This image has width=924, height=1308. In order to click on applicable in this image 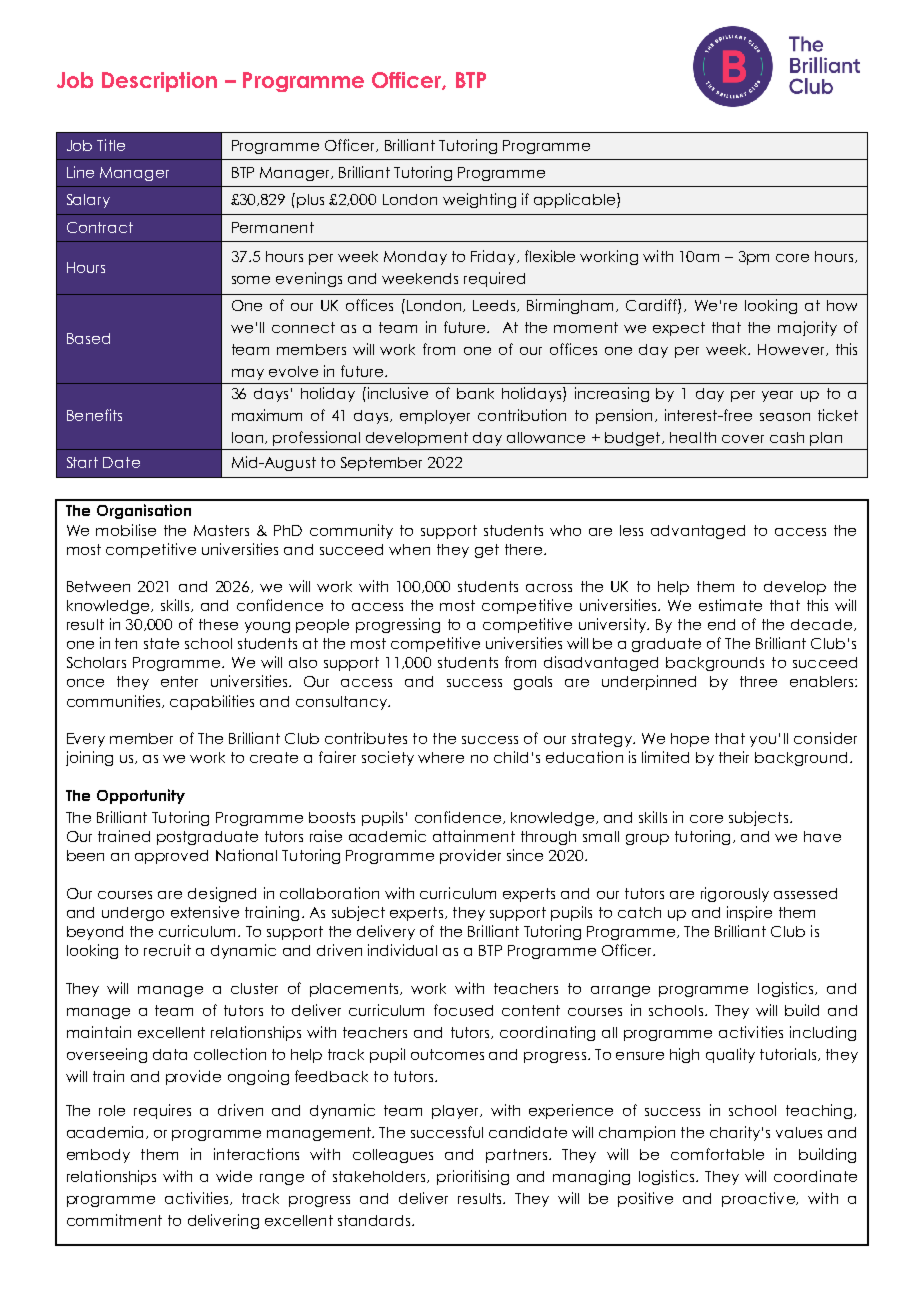, I will do `click(576, 200)`.
